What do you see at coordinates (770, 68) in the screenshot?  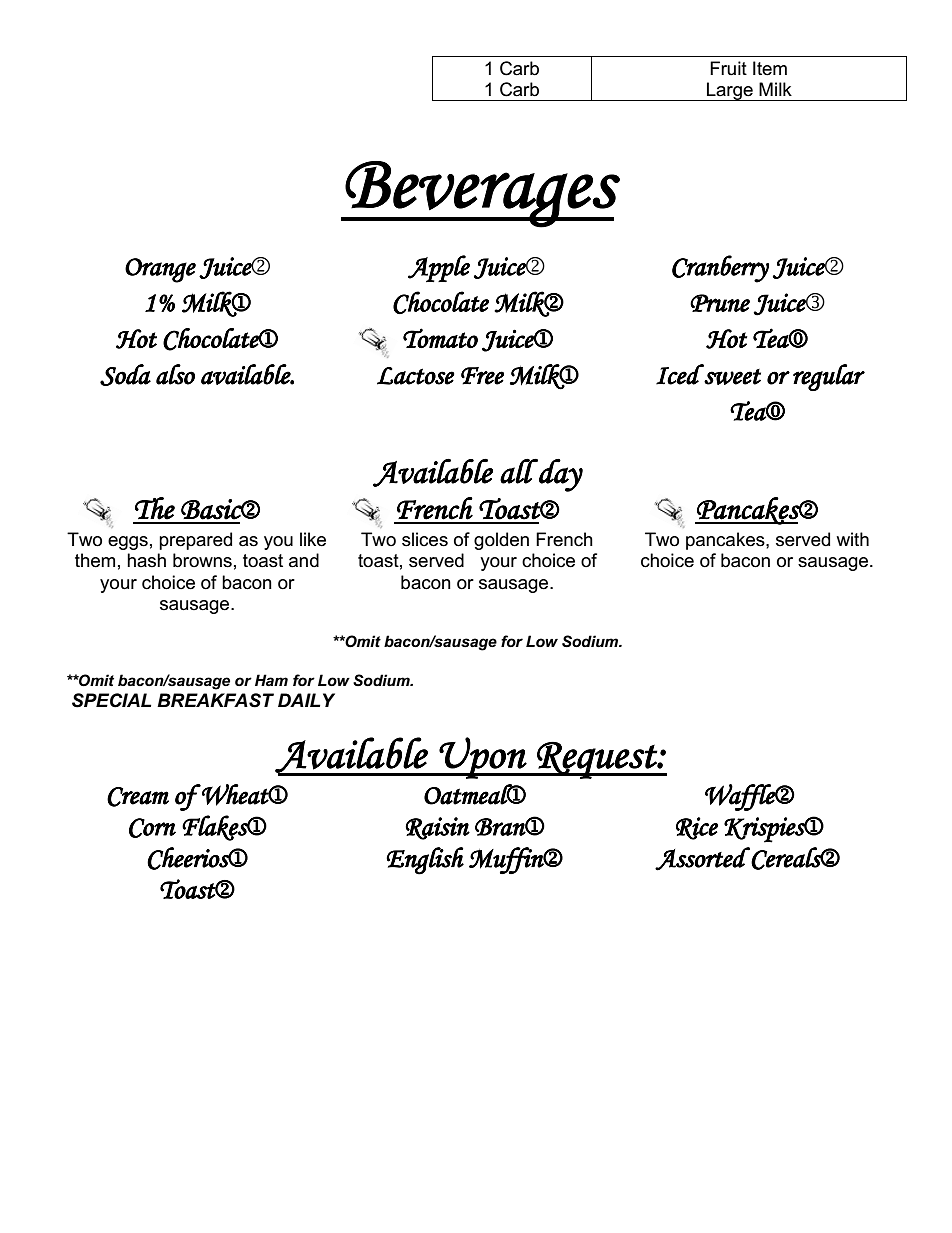 I see `Item` at bounding box center [770, 68].
